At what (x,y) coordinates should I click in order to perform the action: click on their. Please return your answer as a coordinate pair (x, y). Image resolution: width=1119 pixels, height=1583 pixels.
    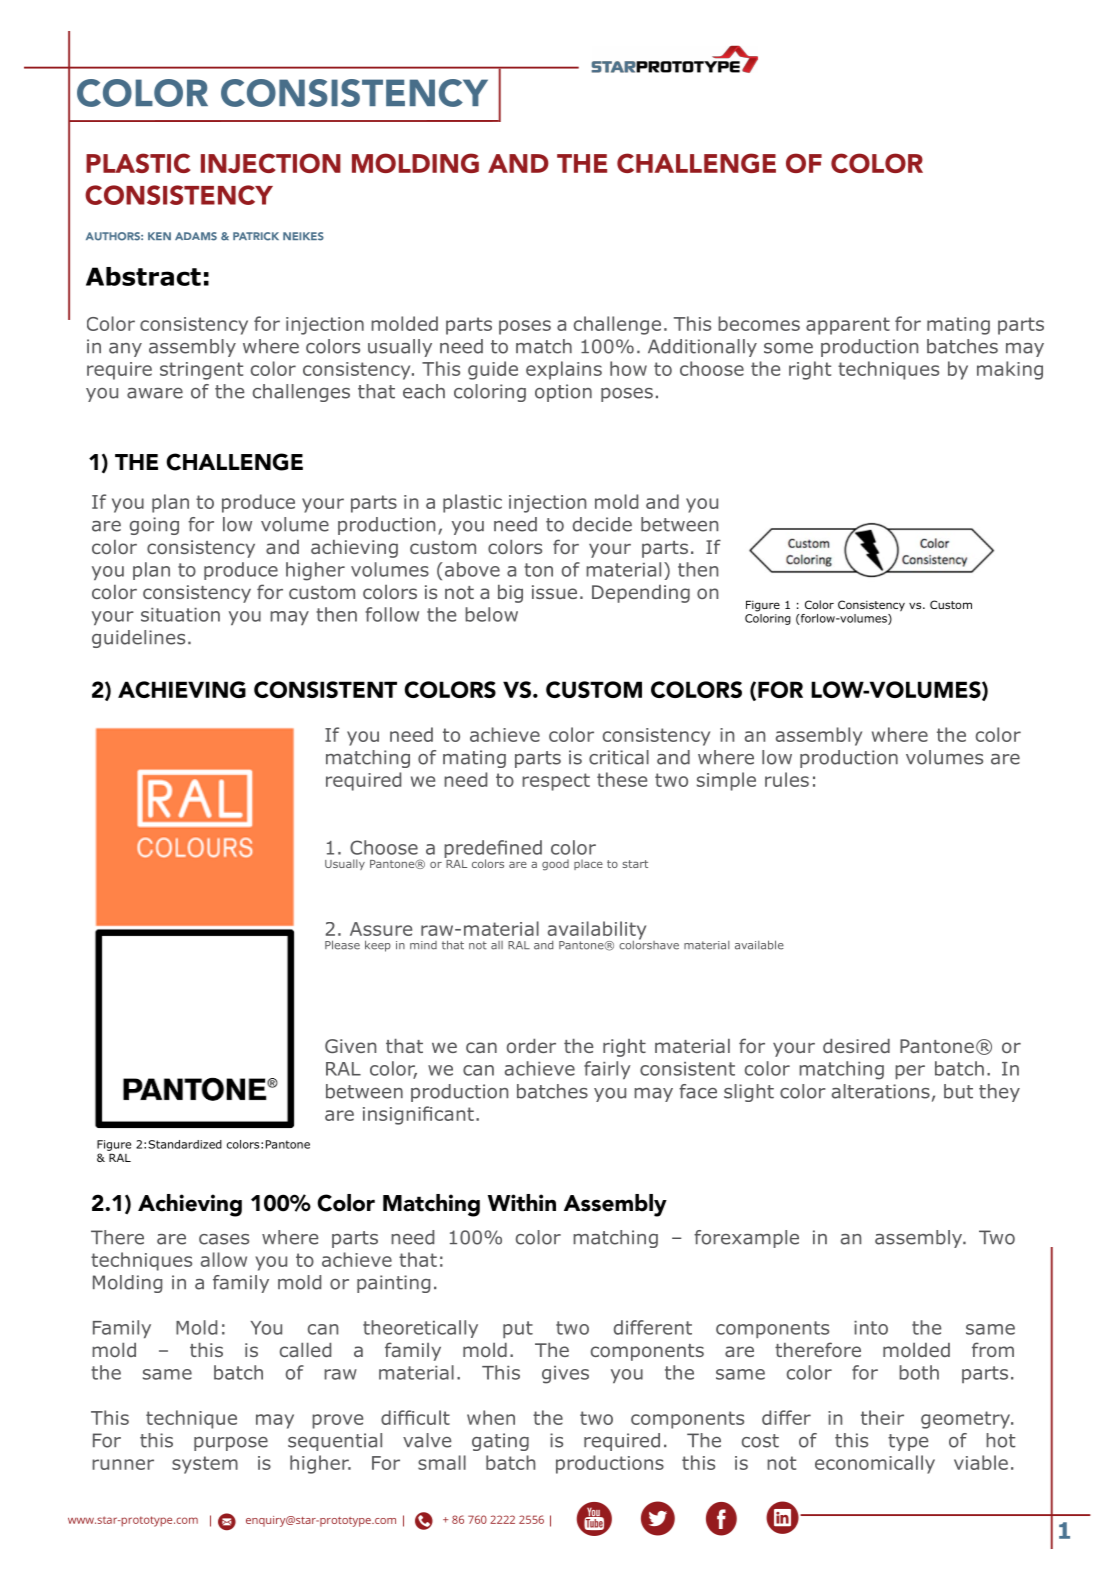
    Looking at the image, I should click on (882, 1417).
